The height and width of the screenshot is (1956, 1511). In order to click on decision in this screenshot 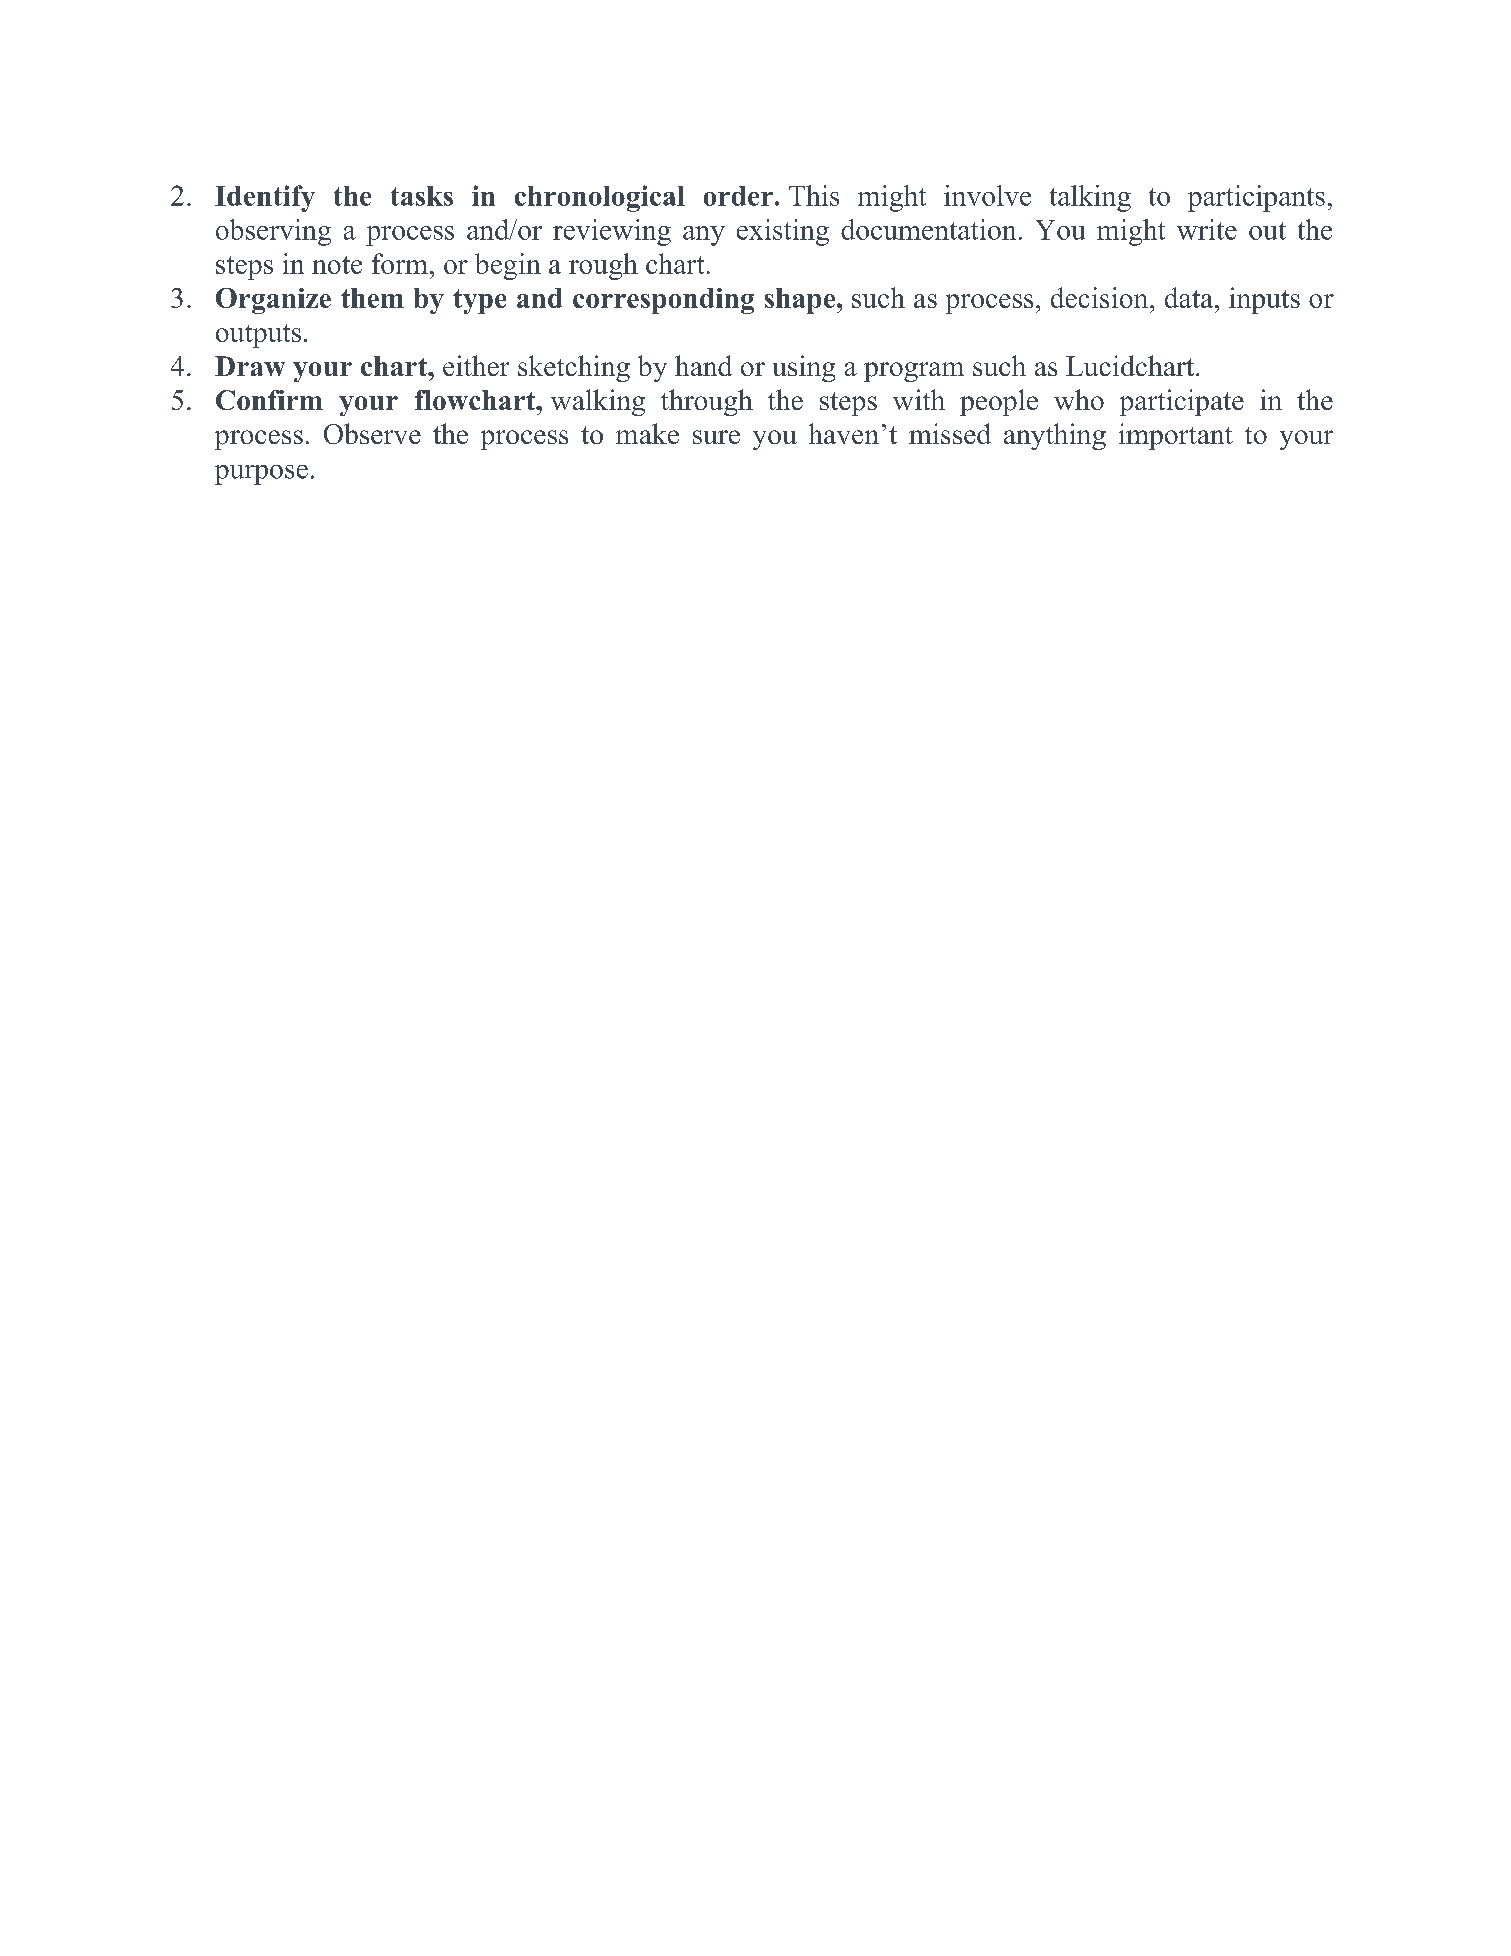, I will do `click(1101, 297)`.
